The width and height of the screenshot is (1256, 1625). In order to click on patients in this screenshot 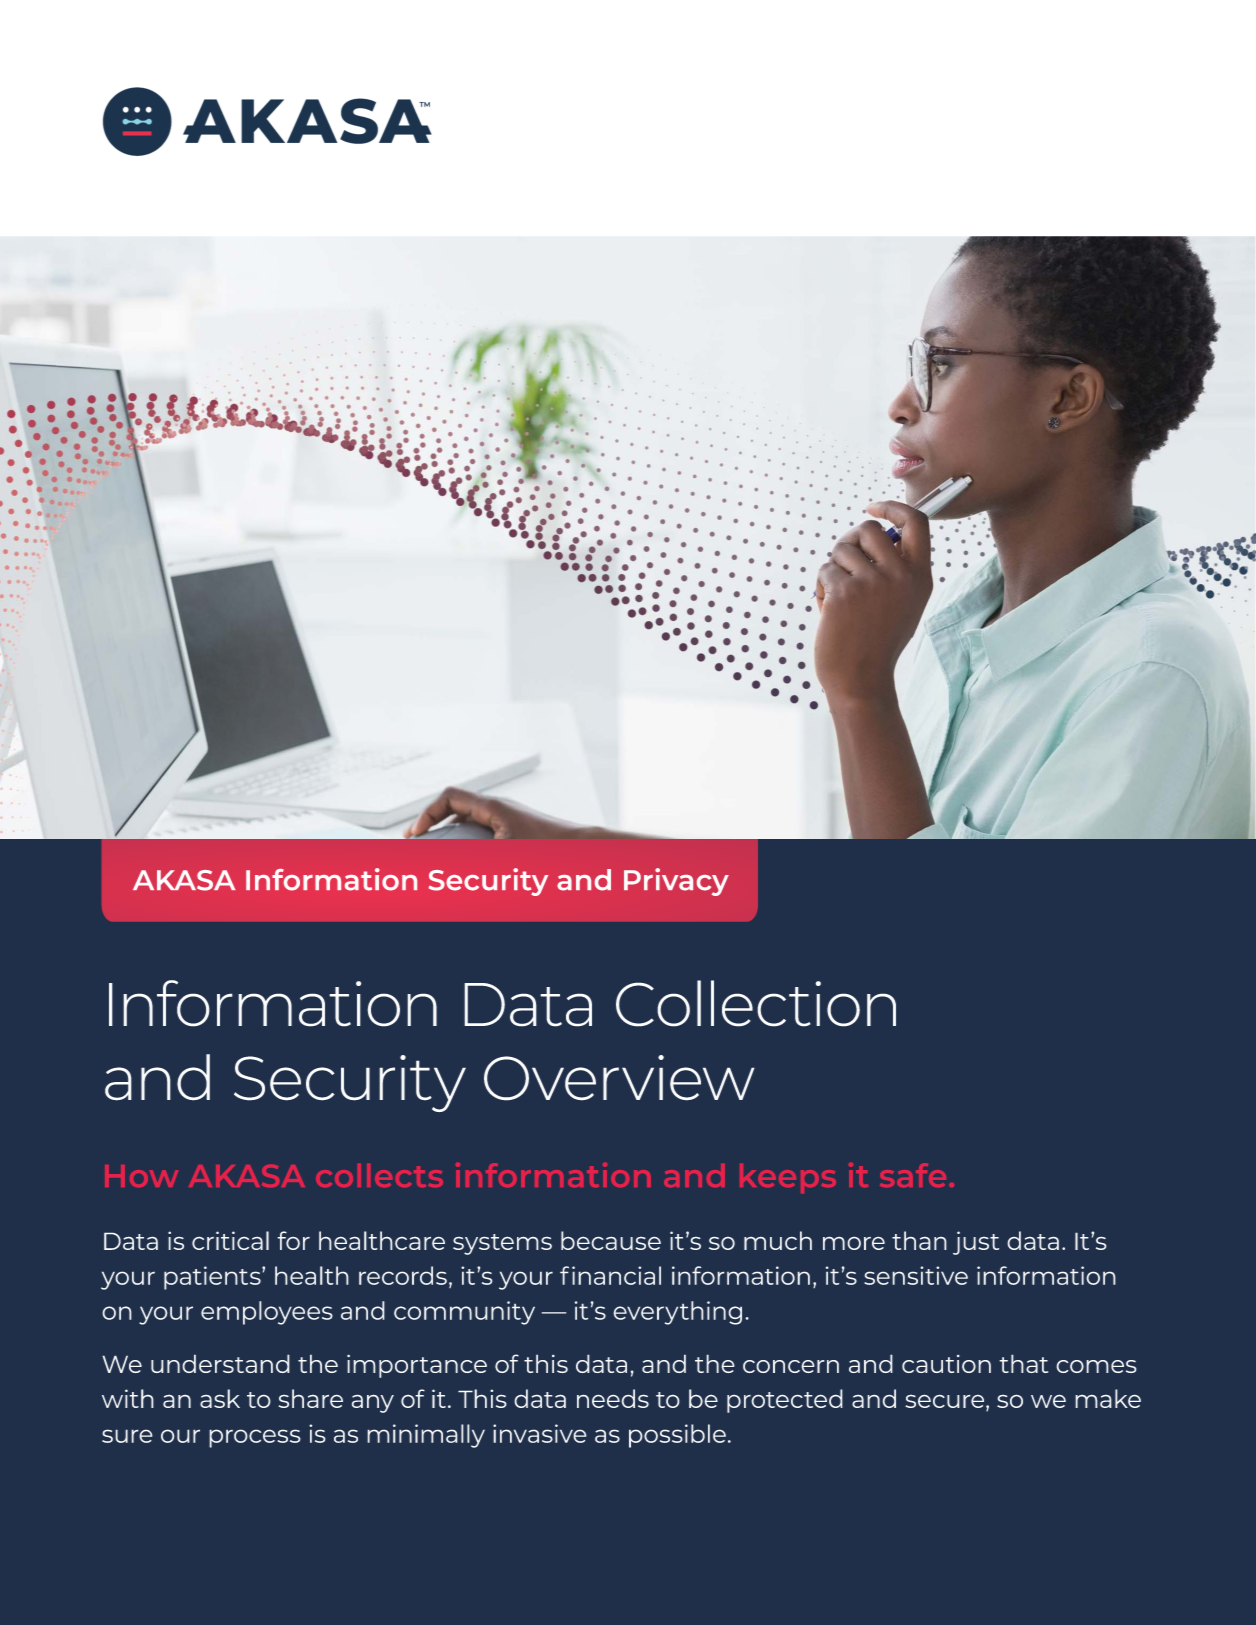, I will do `click(213, 1278)`.
